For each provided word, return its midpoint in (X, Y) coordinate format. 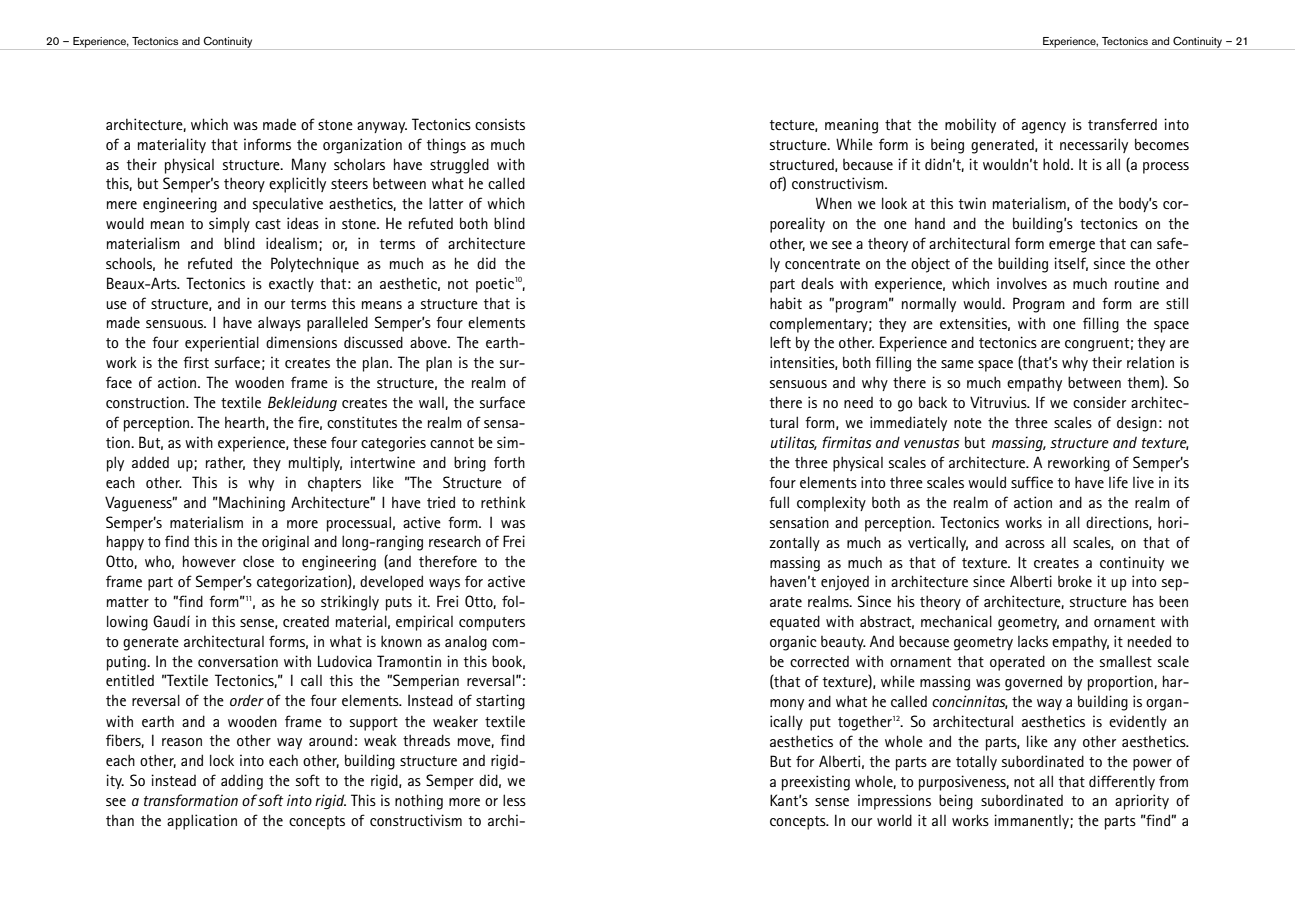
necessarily (1094, 145)
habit (786, 303)
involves (1022, 283)
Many (309, 165)
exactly (291, 284)
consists (500, 124)
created (306, 621)
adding (242, 782)
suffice (1032, 482)
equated (795, 623)
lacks (1033, 641)
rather (225, 463)
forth (509, 462)
